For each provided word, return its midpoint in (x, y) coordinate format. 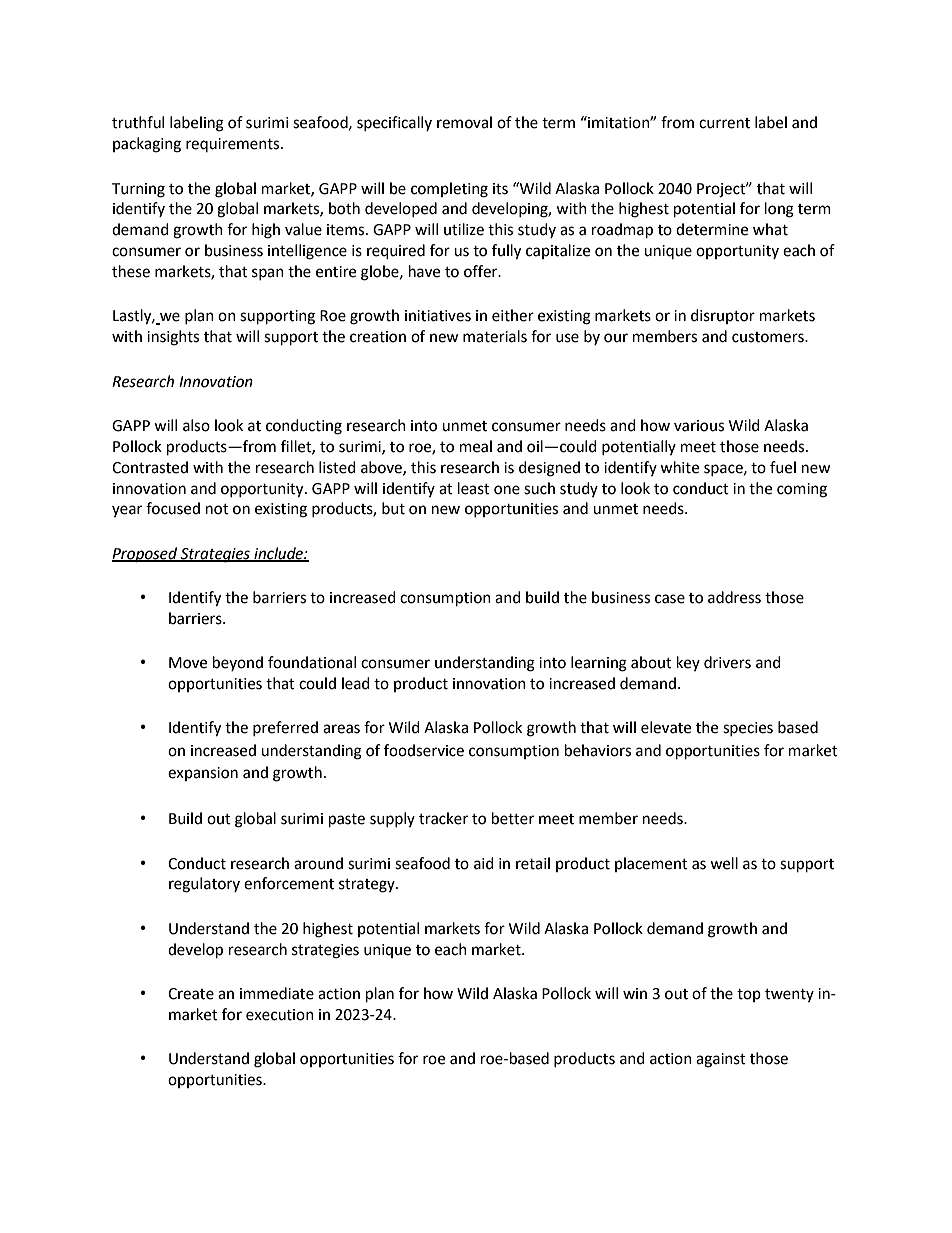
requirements (234, 145)
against (721, 1060)
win (635, 993)
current (724, 123)
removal (464, 122)
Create (191, 994)
